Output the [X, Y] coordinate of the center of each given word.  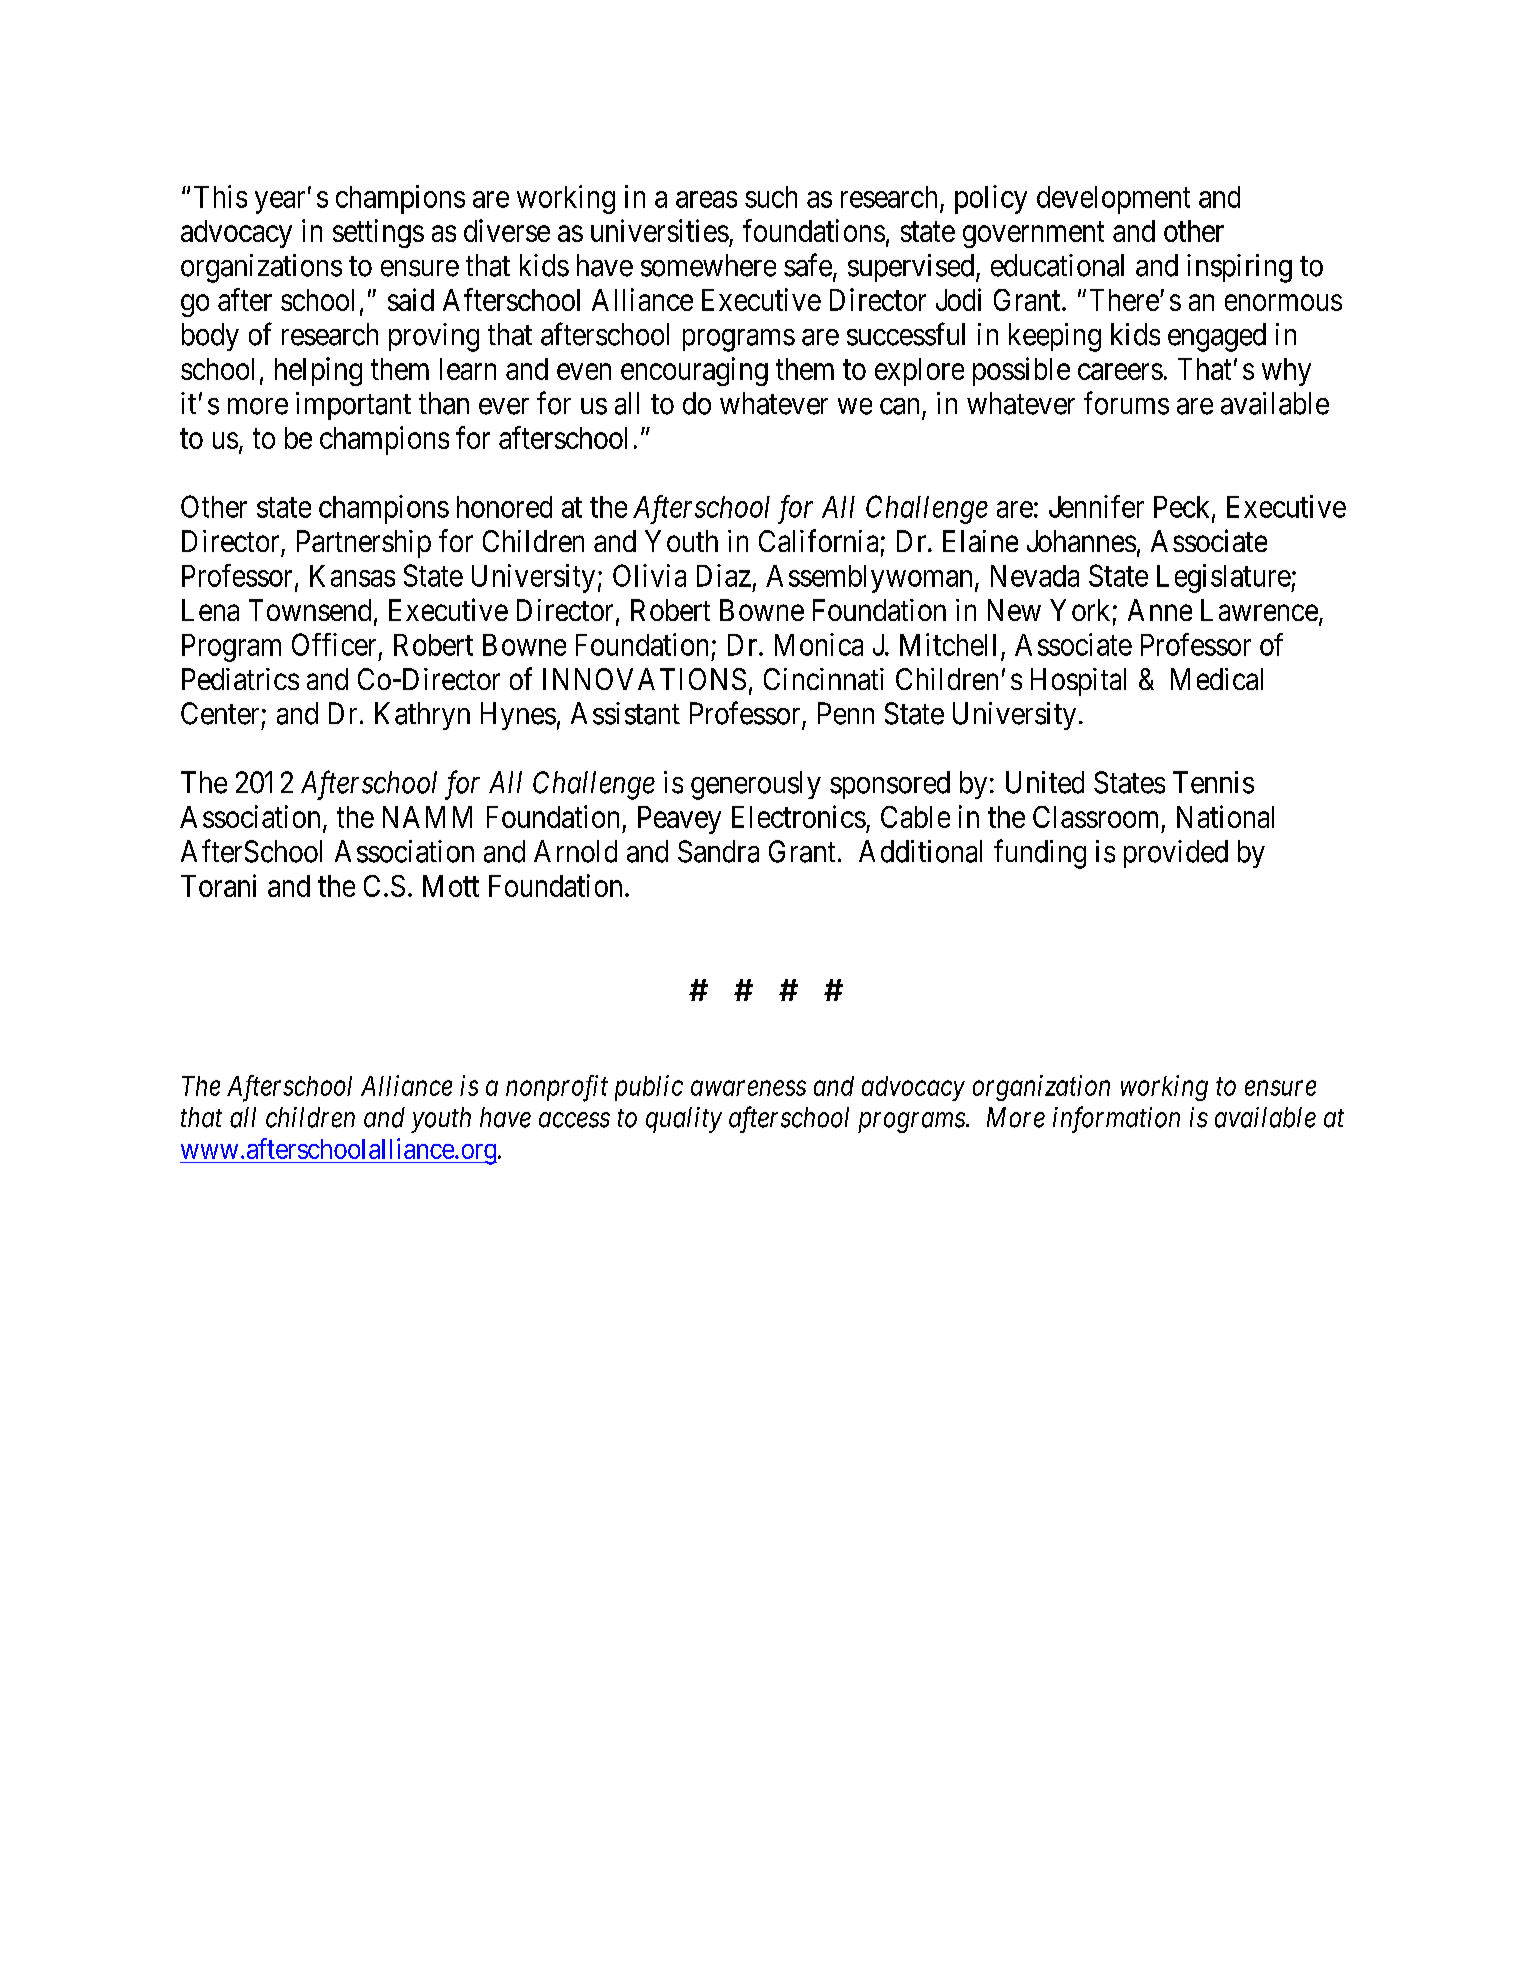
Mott [451, 886]
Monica [819, 644]
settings [378, 233]
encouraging [694, 371]
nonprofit [557, 1088]
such [771, 197]
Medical [1217, 679]
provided [1176, 854]
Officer [334, 644]
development [1113, 200]
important [353, 406]
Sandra [718, 851]
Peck [1183, 508]
